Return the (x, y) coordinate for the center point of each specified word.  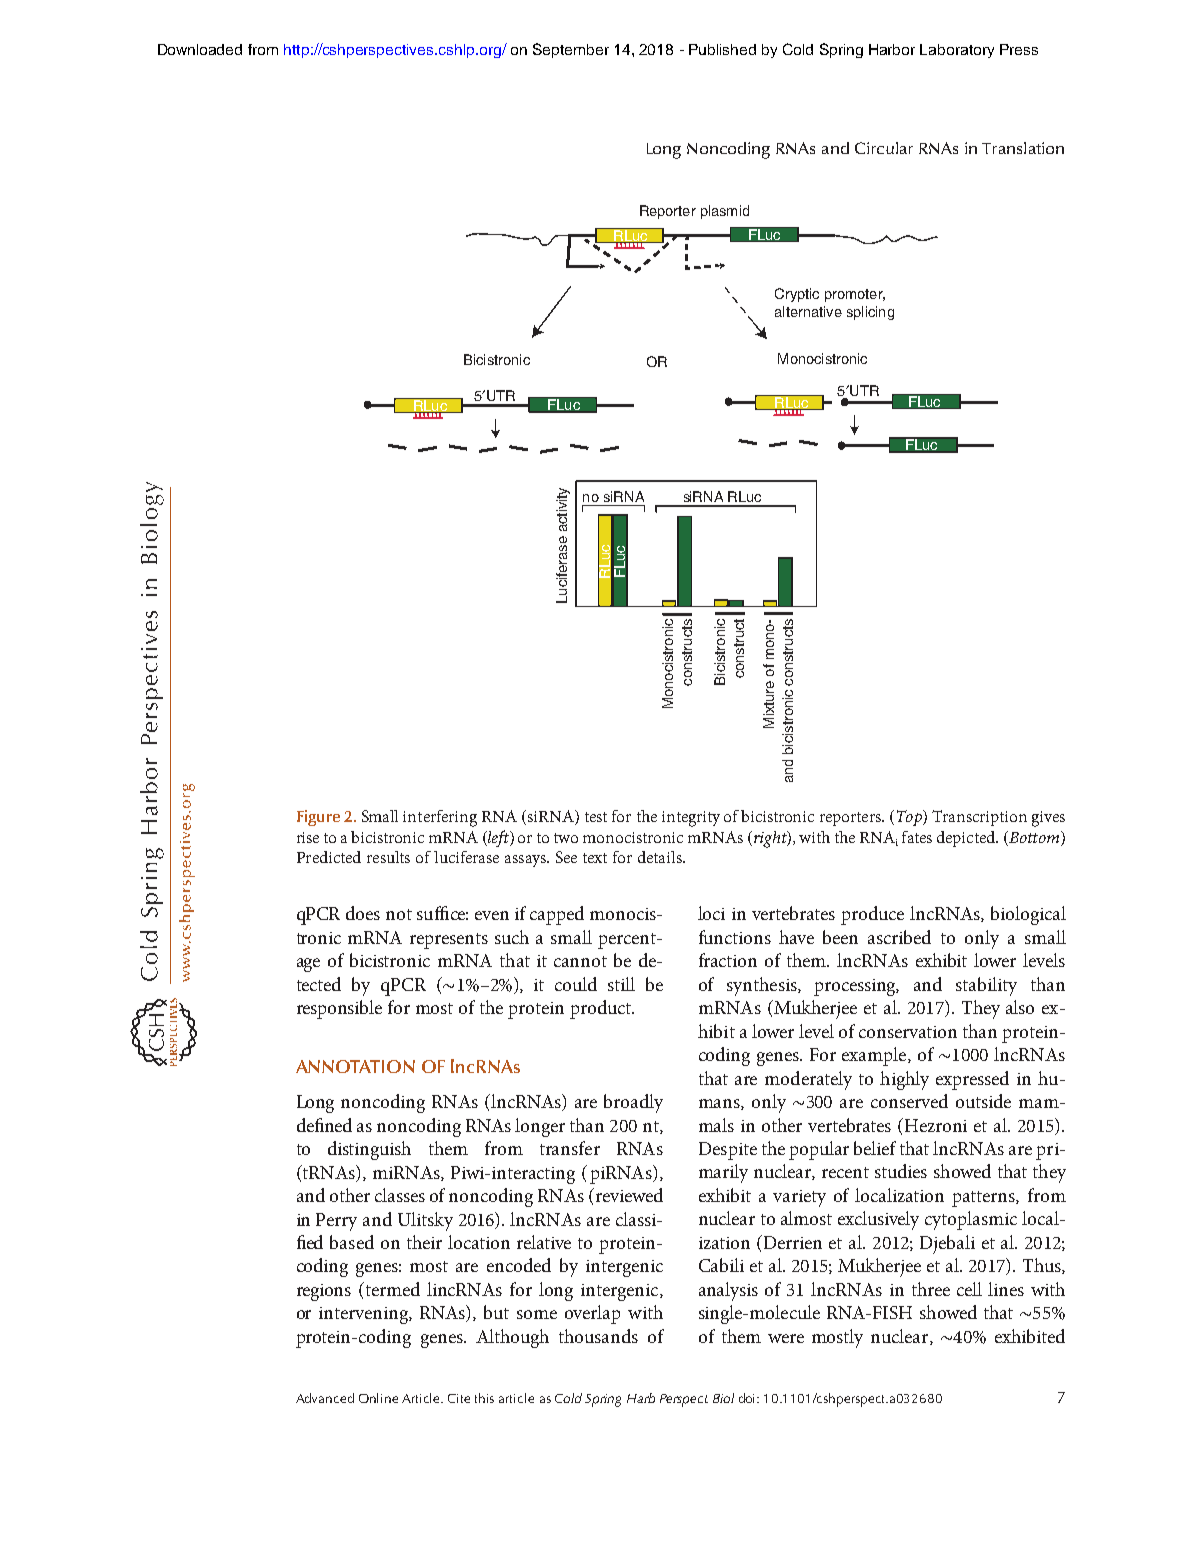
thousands (598, 1336)
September (571, 50)
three (931, 1289)
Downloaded (200, 49)
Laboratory (957, 51)
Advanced (325, 1398)
